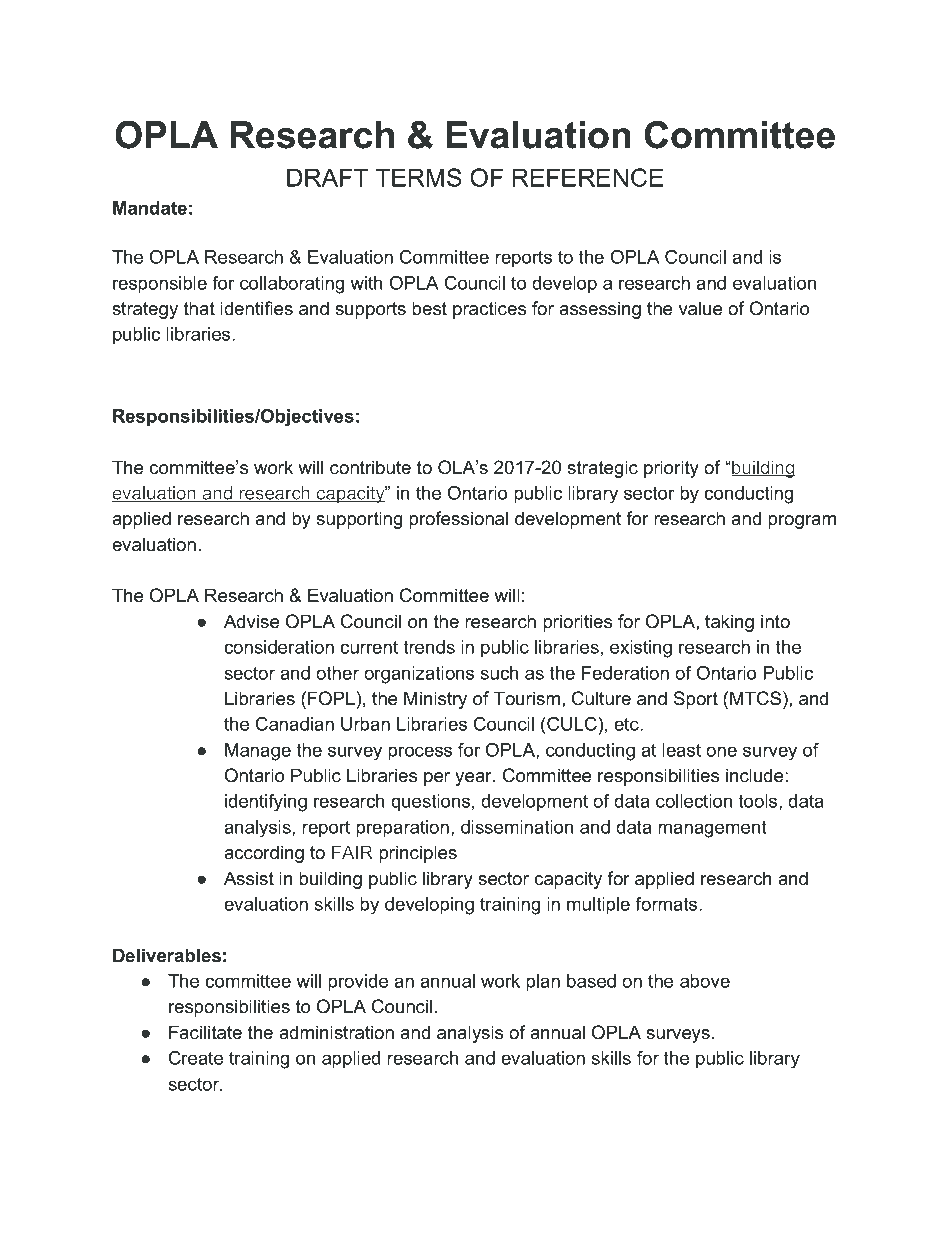 The image size is (952, 1233). Describe the element at coordinates (696, 700) in the page. I see `Sport` at that location.
